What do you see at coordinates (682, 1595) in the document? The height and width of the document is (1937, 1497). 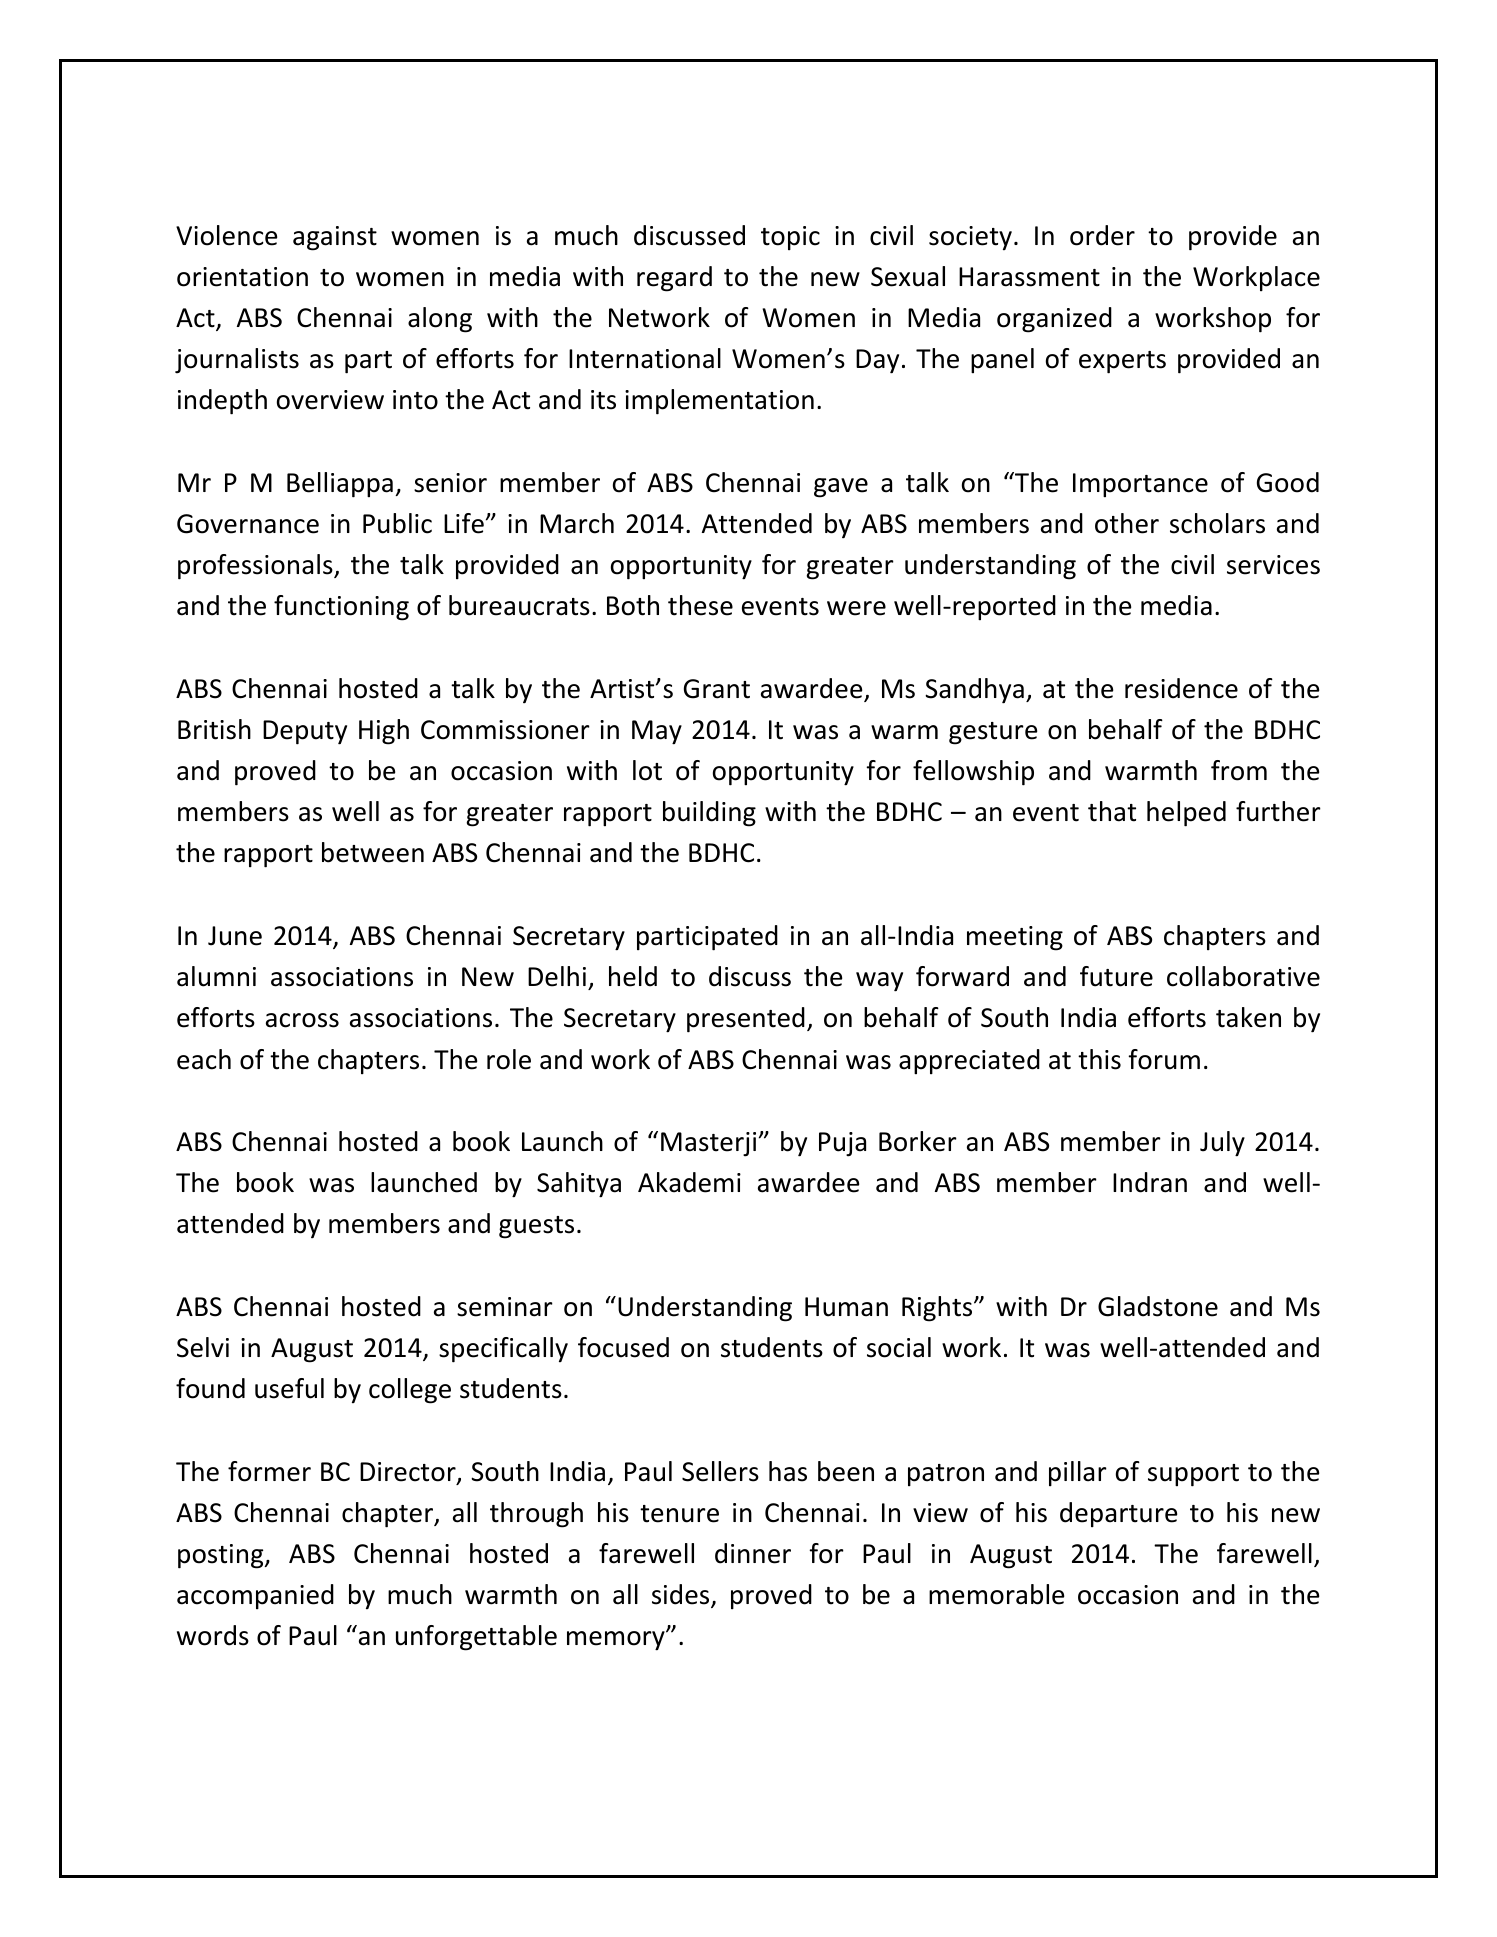 I see `sides` at bounding box center [682, 1595].
